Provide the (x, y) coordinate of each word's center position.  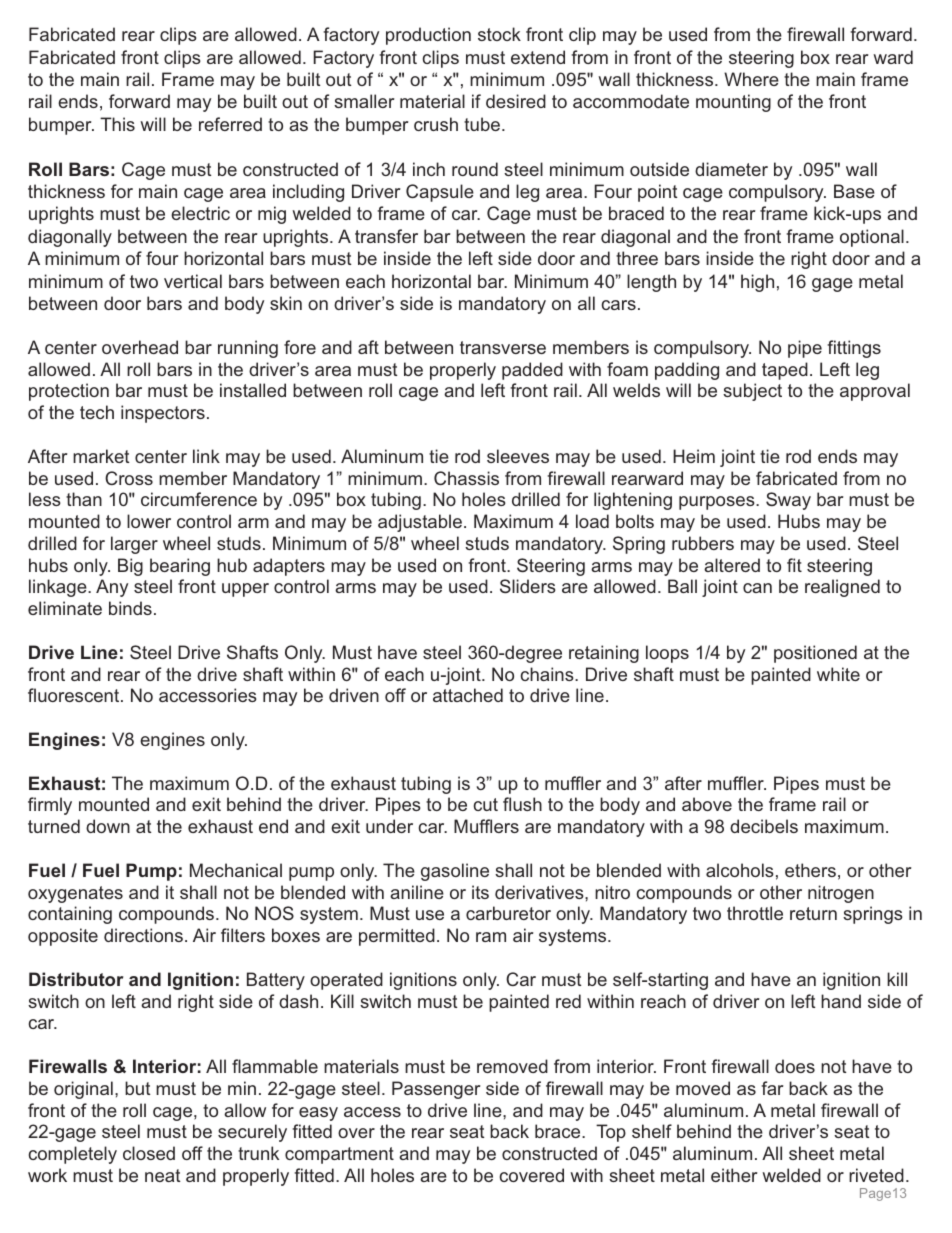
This (117, 124)
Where (751, 79)
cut (486, 804)
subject (752, 392)
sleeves (518, 456)
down (108, 826)
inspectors (163, 414)
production (428, 36)
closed (149, 1153)
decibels (764, 826)
